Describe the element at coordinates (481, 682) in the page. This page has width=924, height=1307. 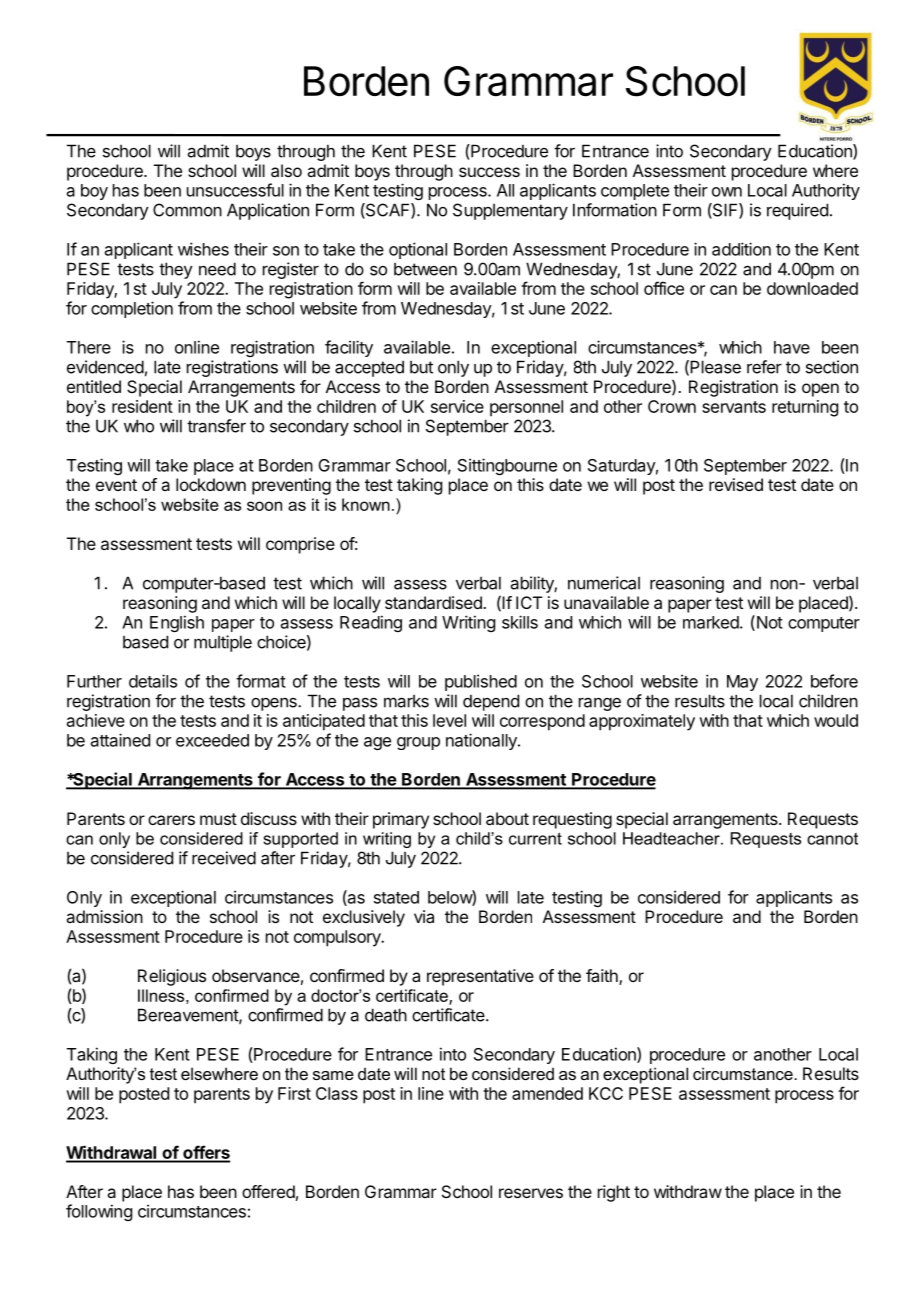
I see `published` at that location.
